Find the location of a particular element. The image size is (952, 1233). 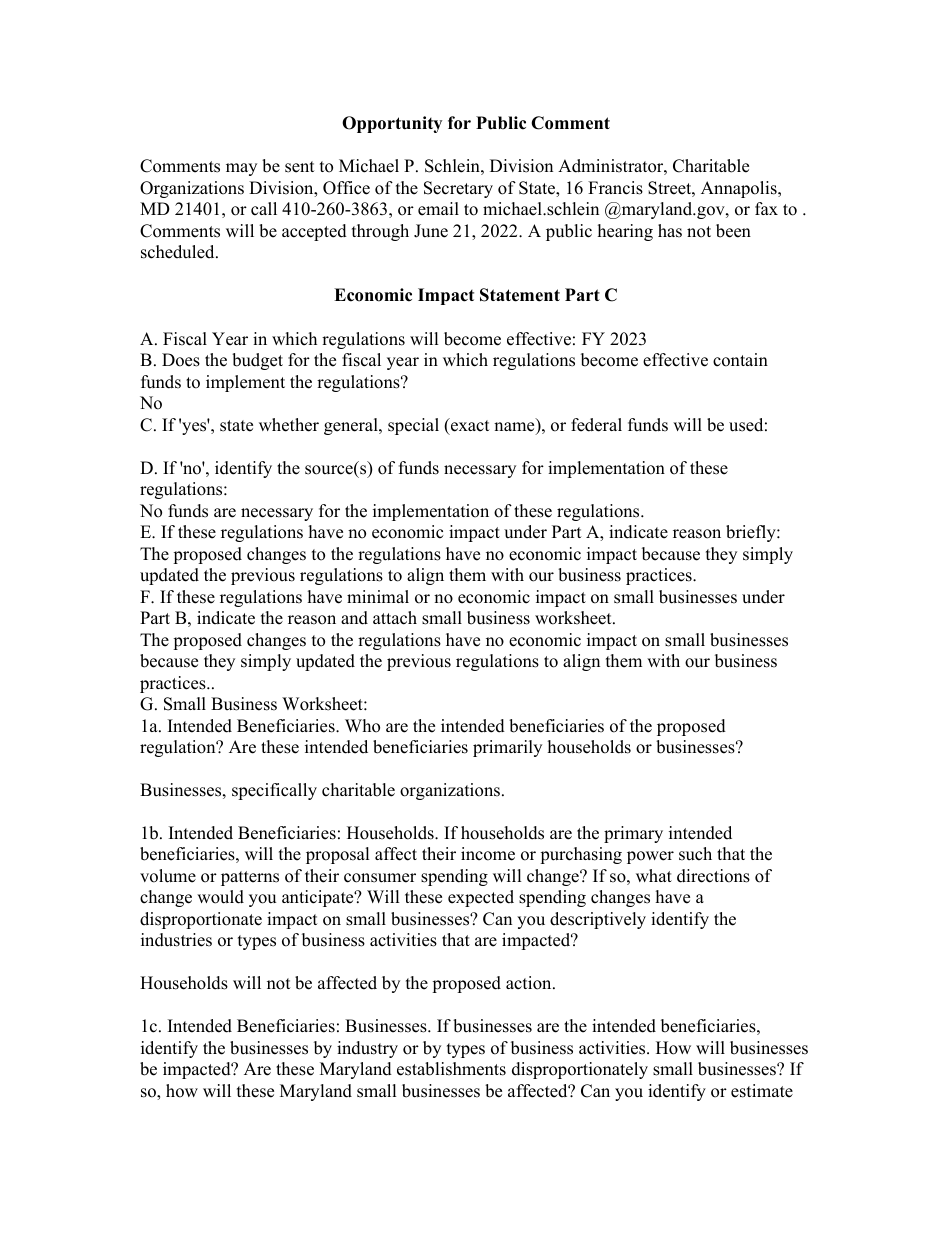

estimate is located at coordinates (762, 1091).
